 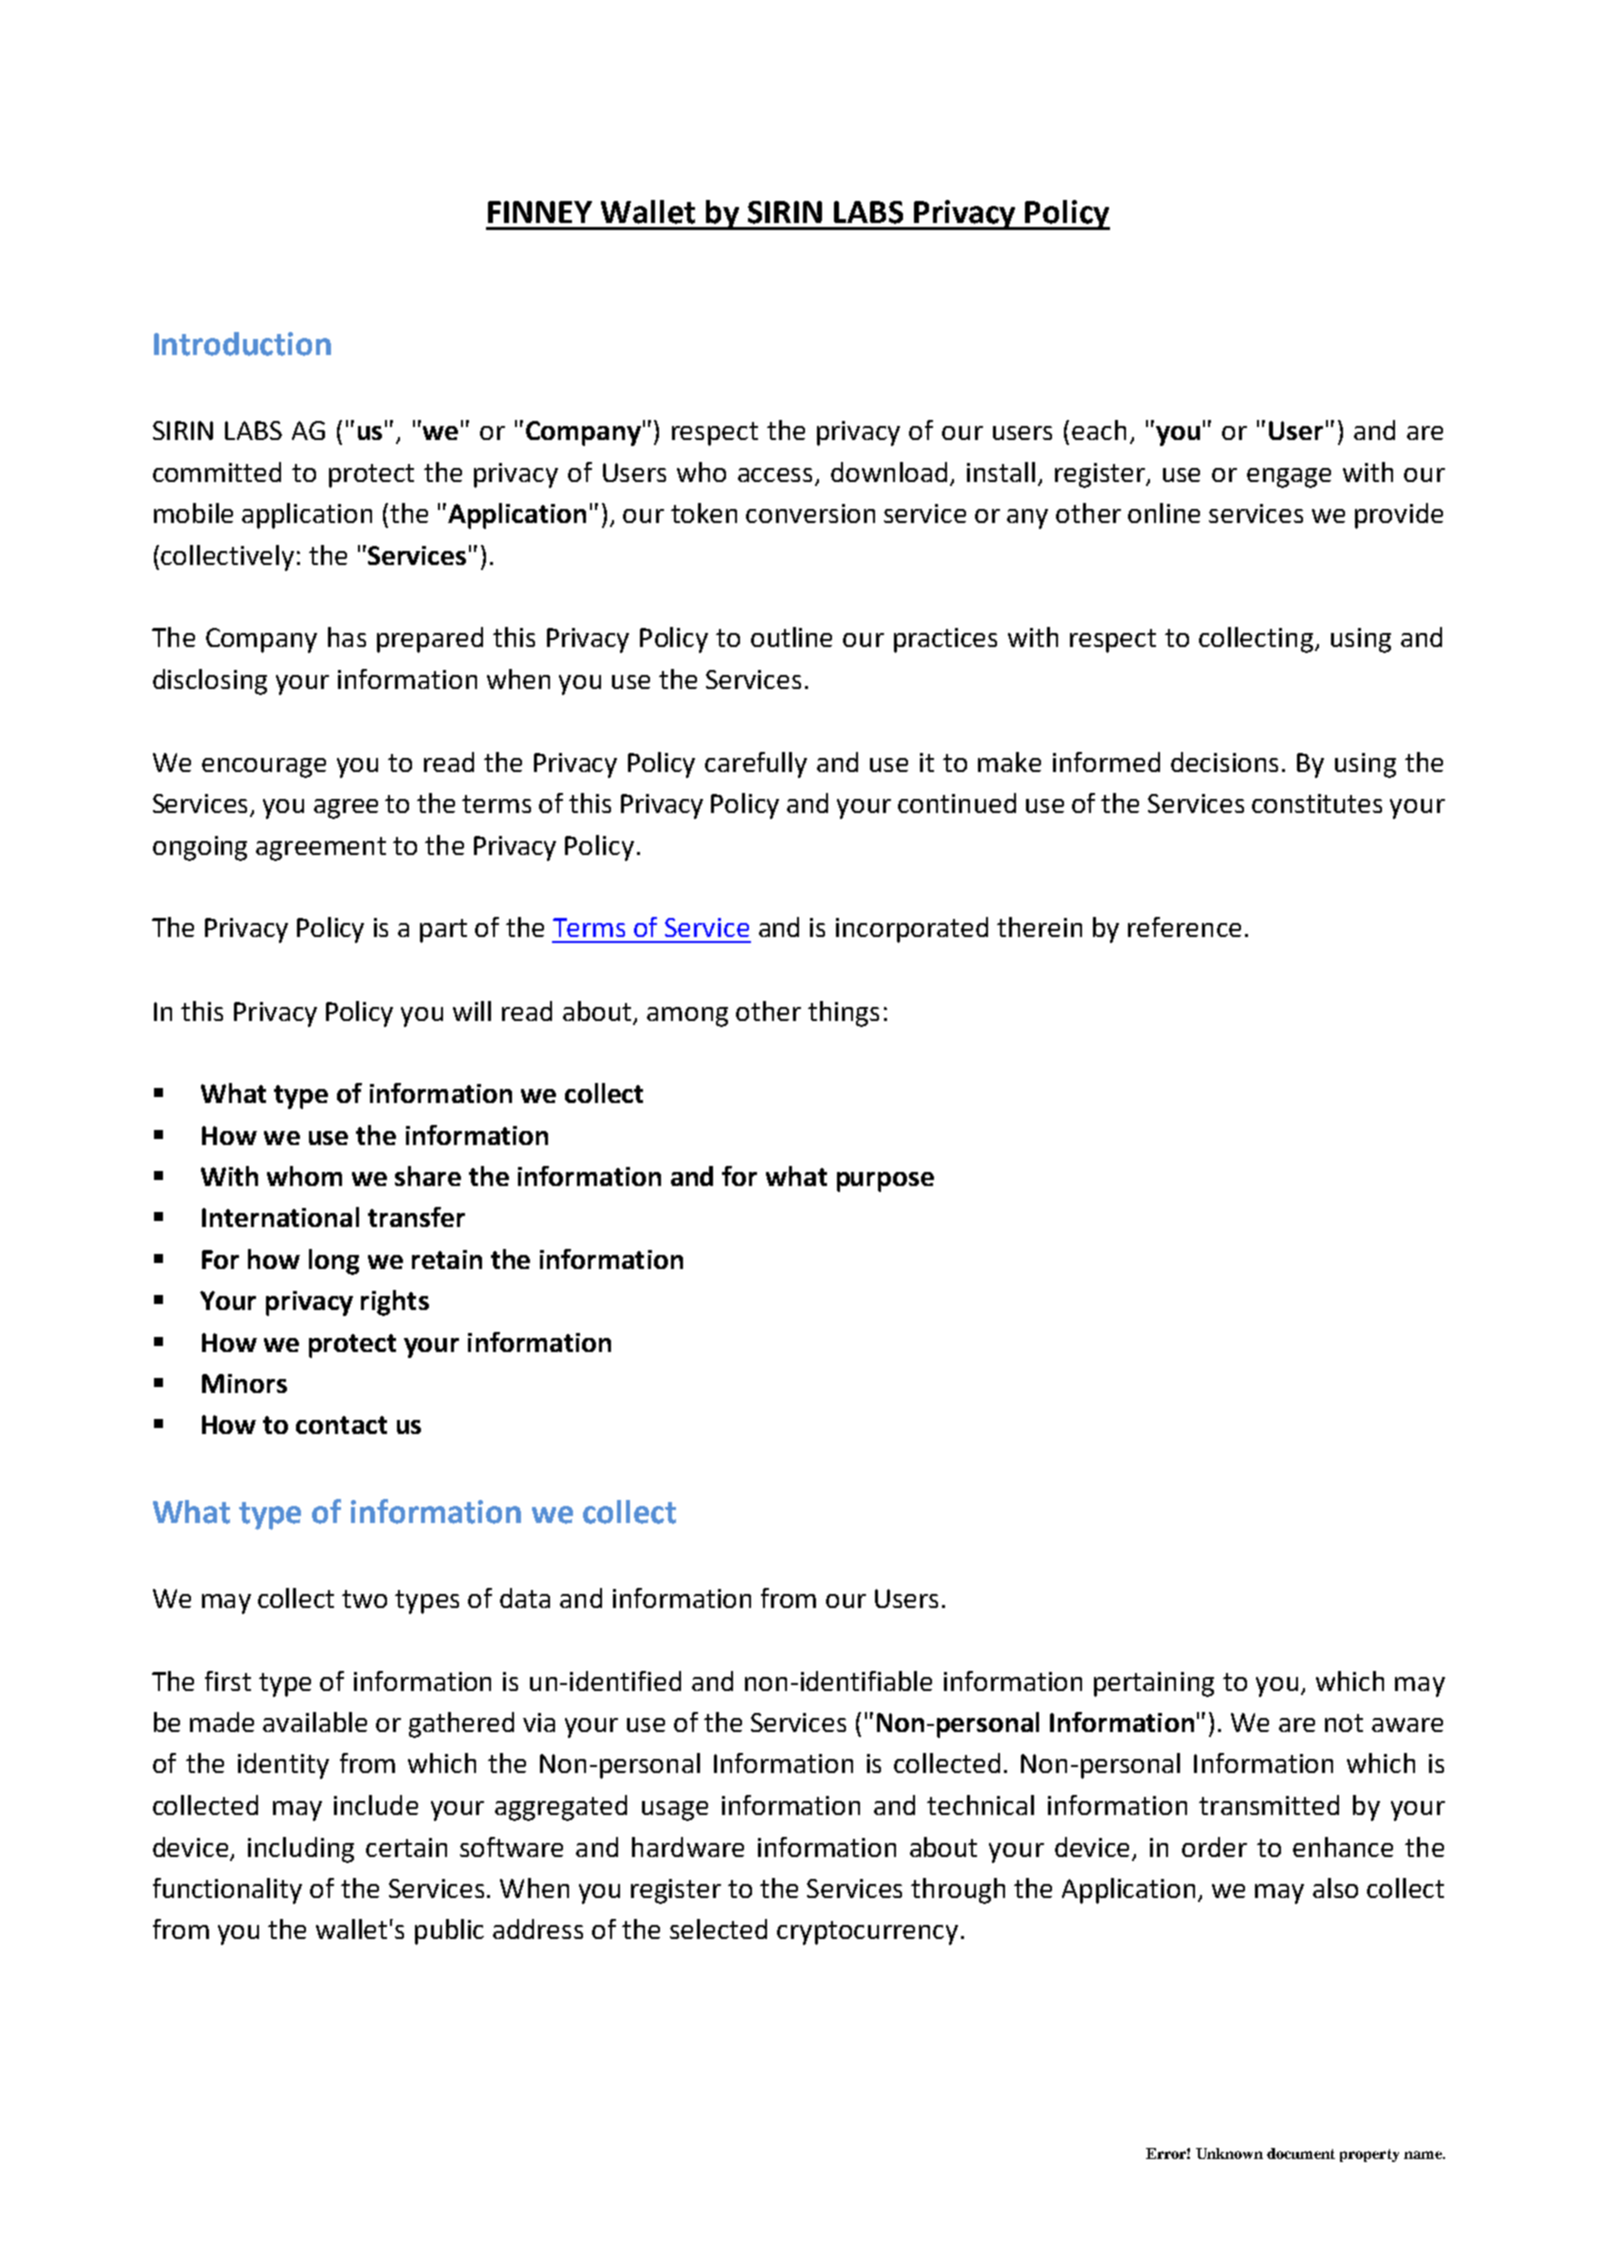 What do you see at coordinates (1184, 927) in the screenshot?
I see `reference` at bounding box center [1184, 927].
